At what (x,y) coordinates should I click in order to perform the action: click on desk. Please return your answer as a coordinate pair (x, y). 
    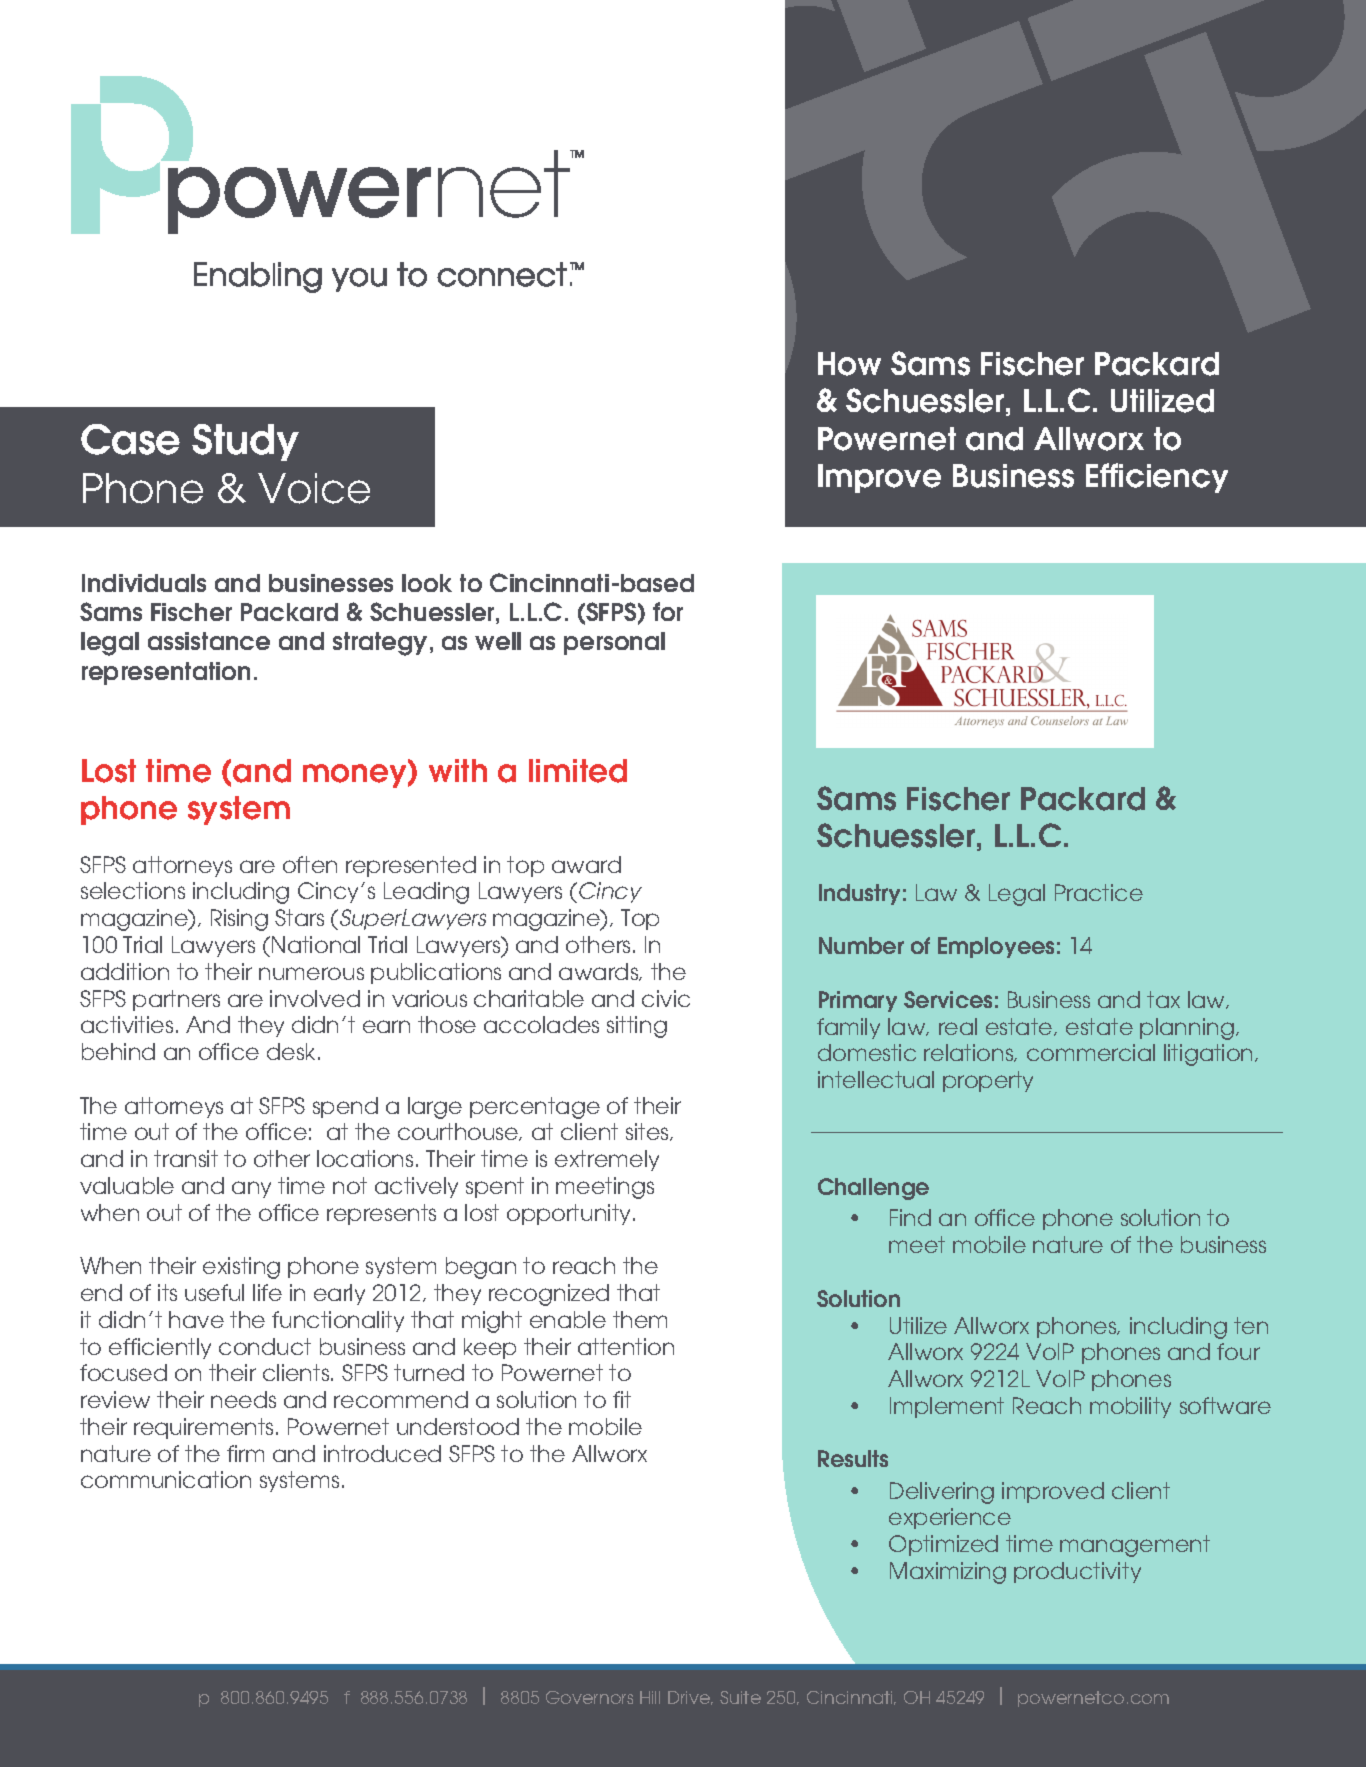
    Looking at the image, I should click on (293, 1051).
